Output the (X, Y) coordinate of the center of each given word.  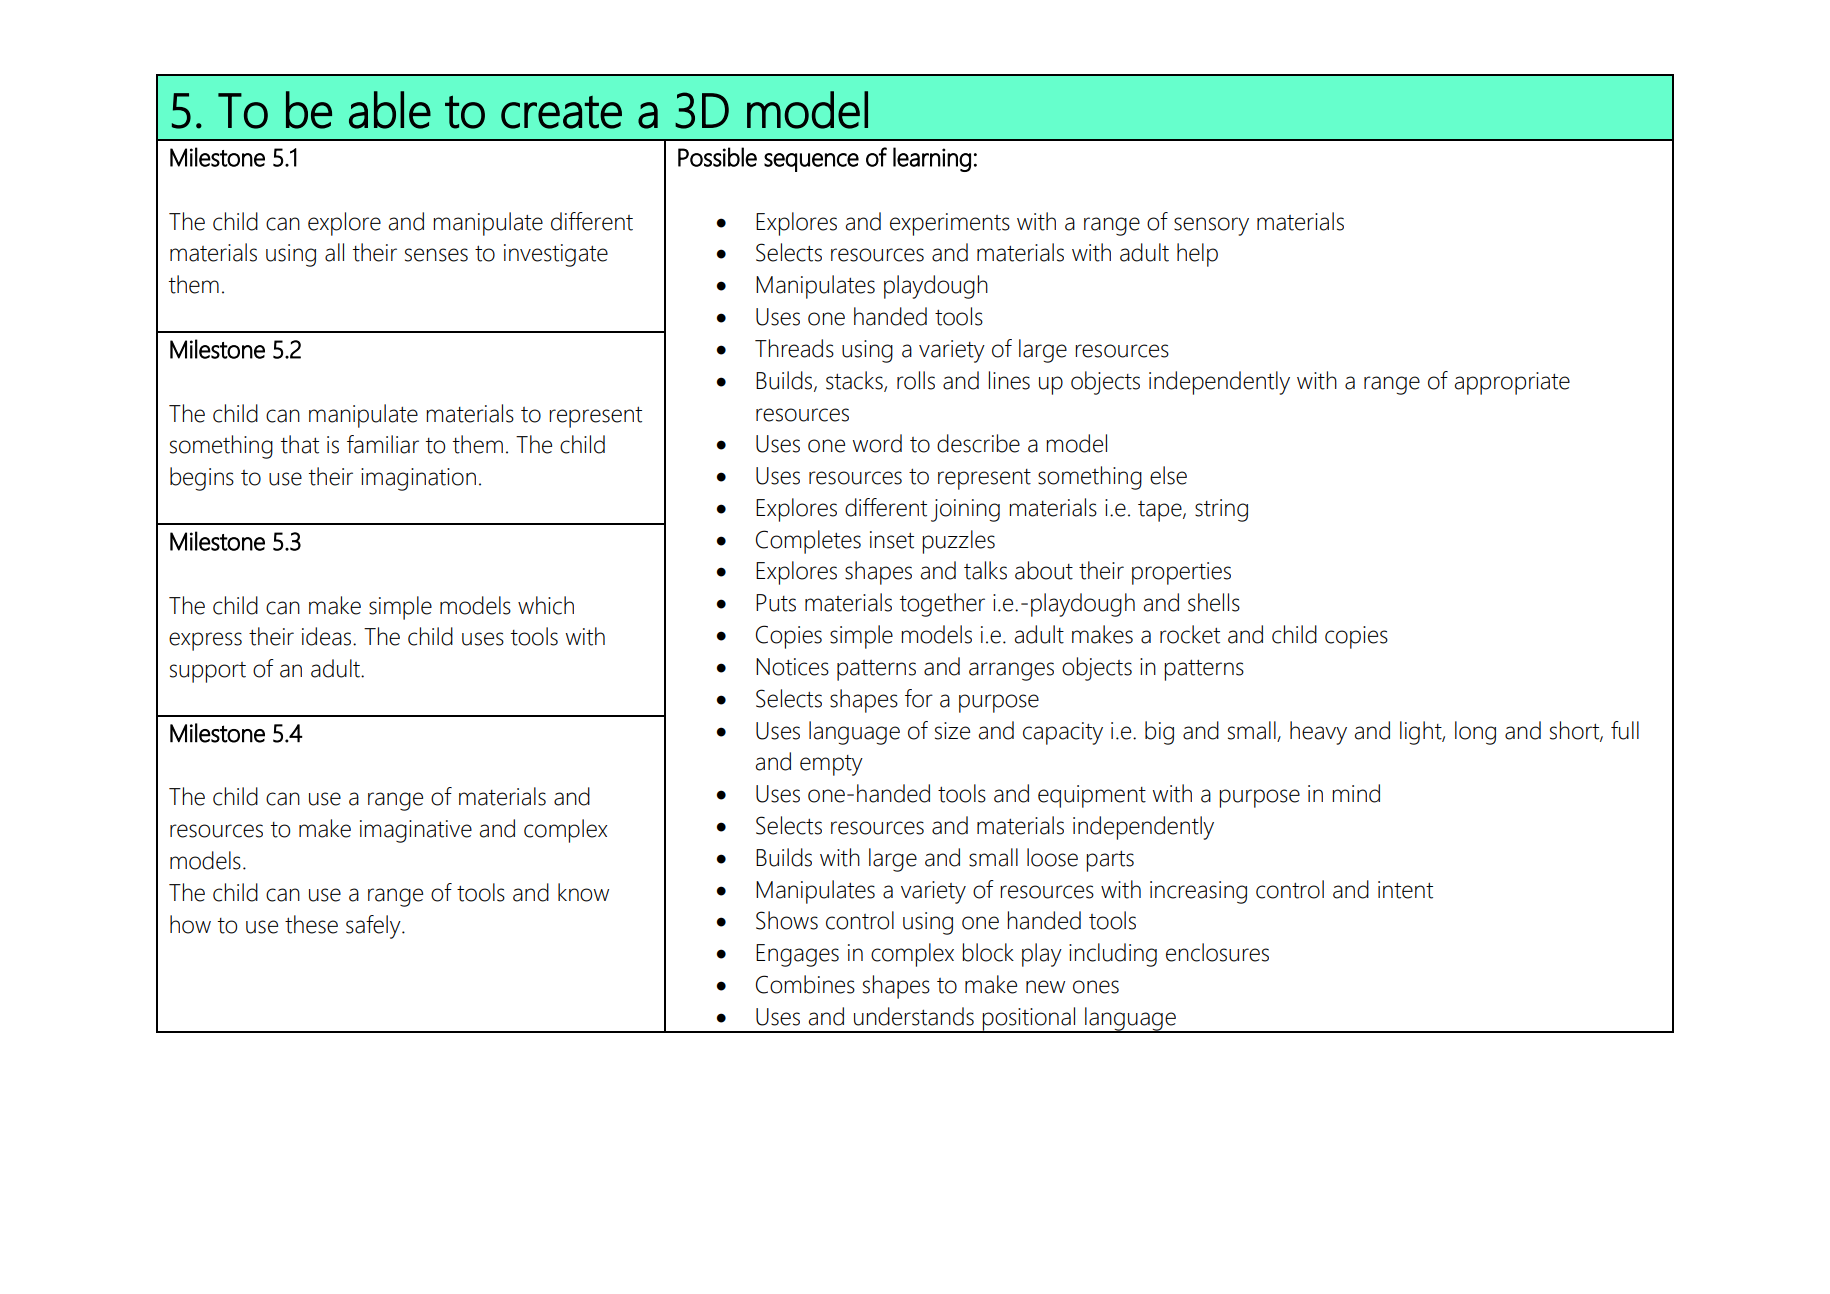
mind (1356, 793)
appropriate (1512, 383)
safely (374, 927)
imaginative (416, 831)
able (390, 110)
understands (914, 1016)
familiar (383, 444)
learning (932, 159)
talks (985, 570)
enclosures (1217, 952)
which (546, 605)
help (1197, 255)
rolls (916, 380)
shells (1214, 602)
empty (831, 765)
